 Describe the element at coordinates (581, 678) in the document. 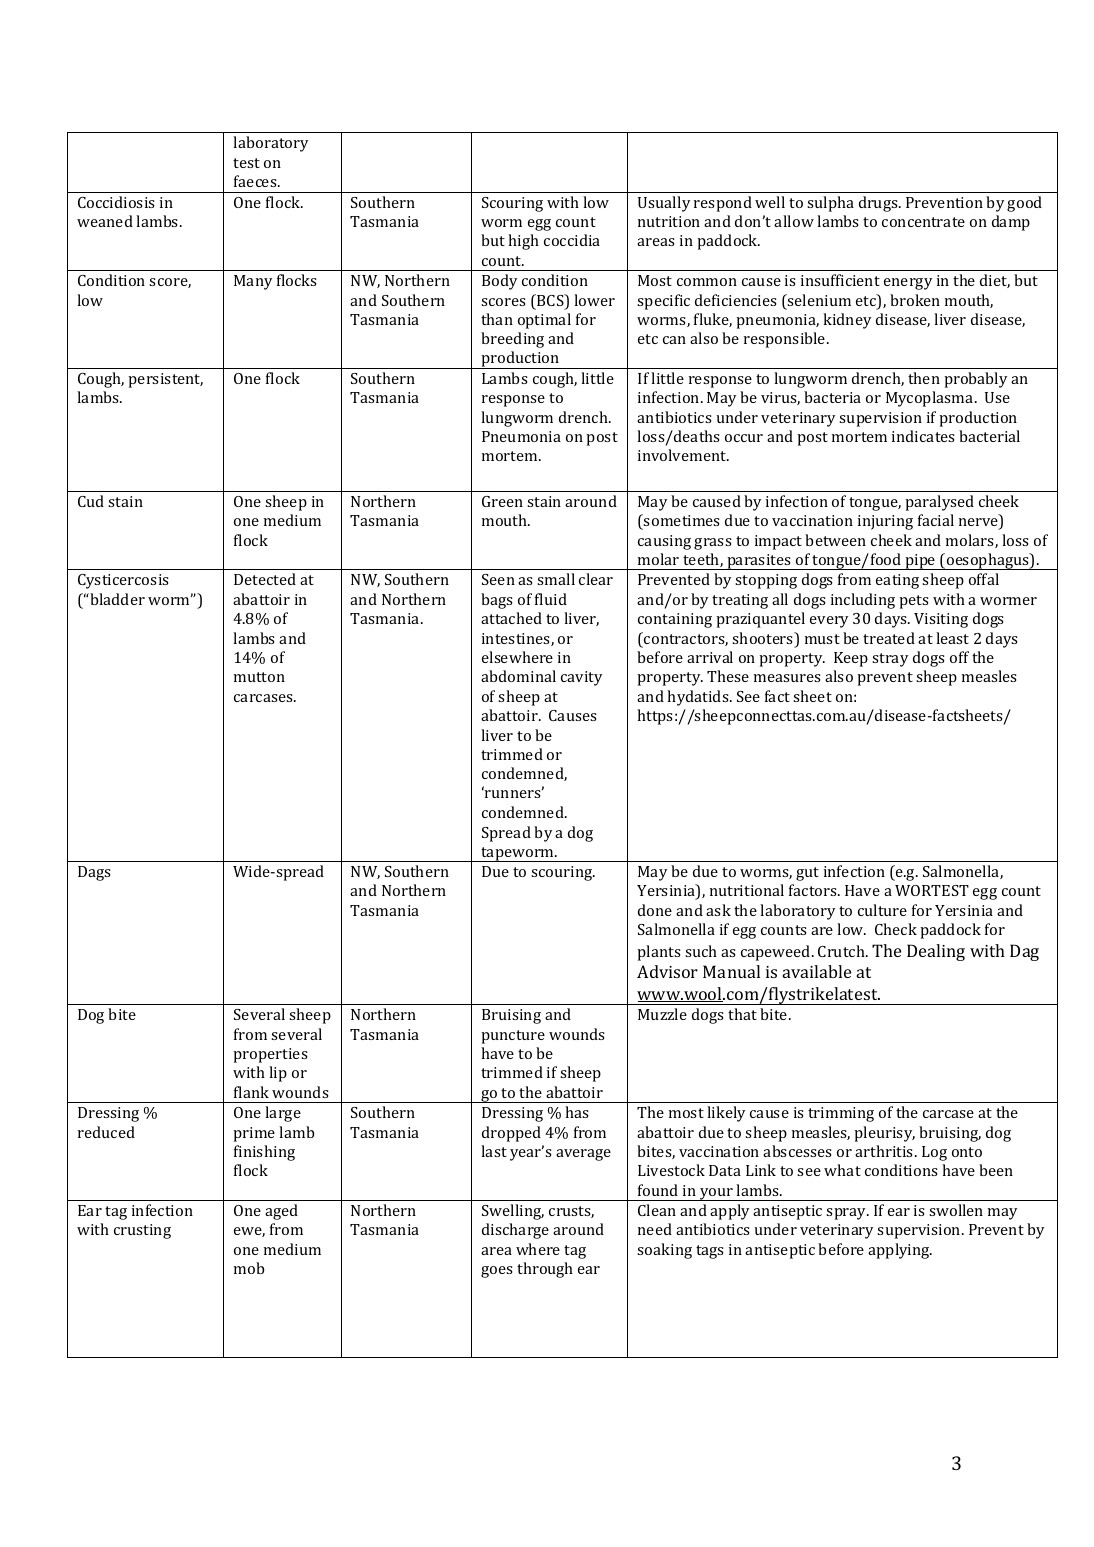

I see `cavity` at that location.
